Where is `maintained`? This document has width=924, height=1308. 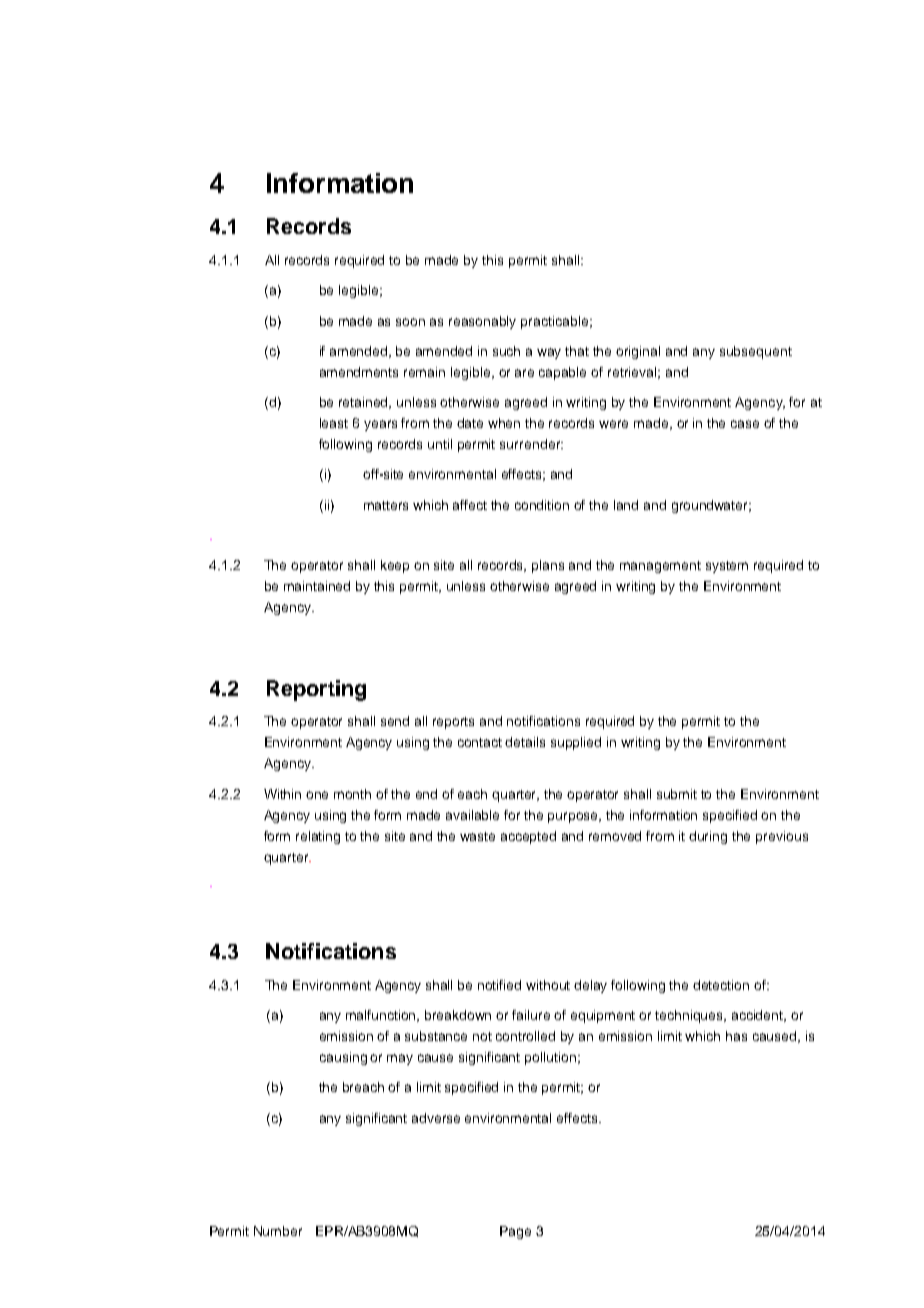
maintained is located at coordinates (317, 586).
